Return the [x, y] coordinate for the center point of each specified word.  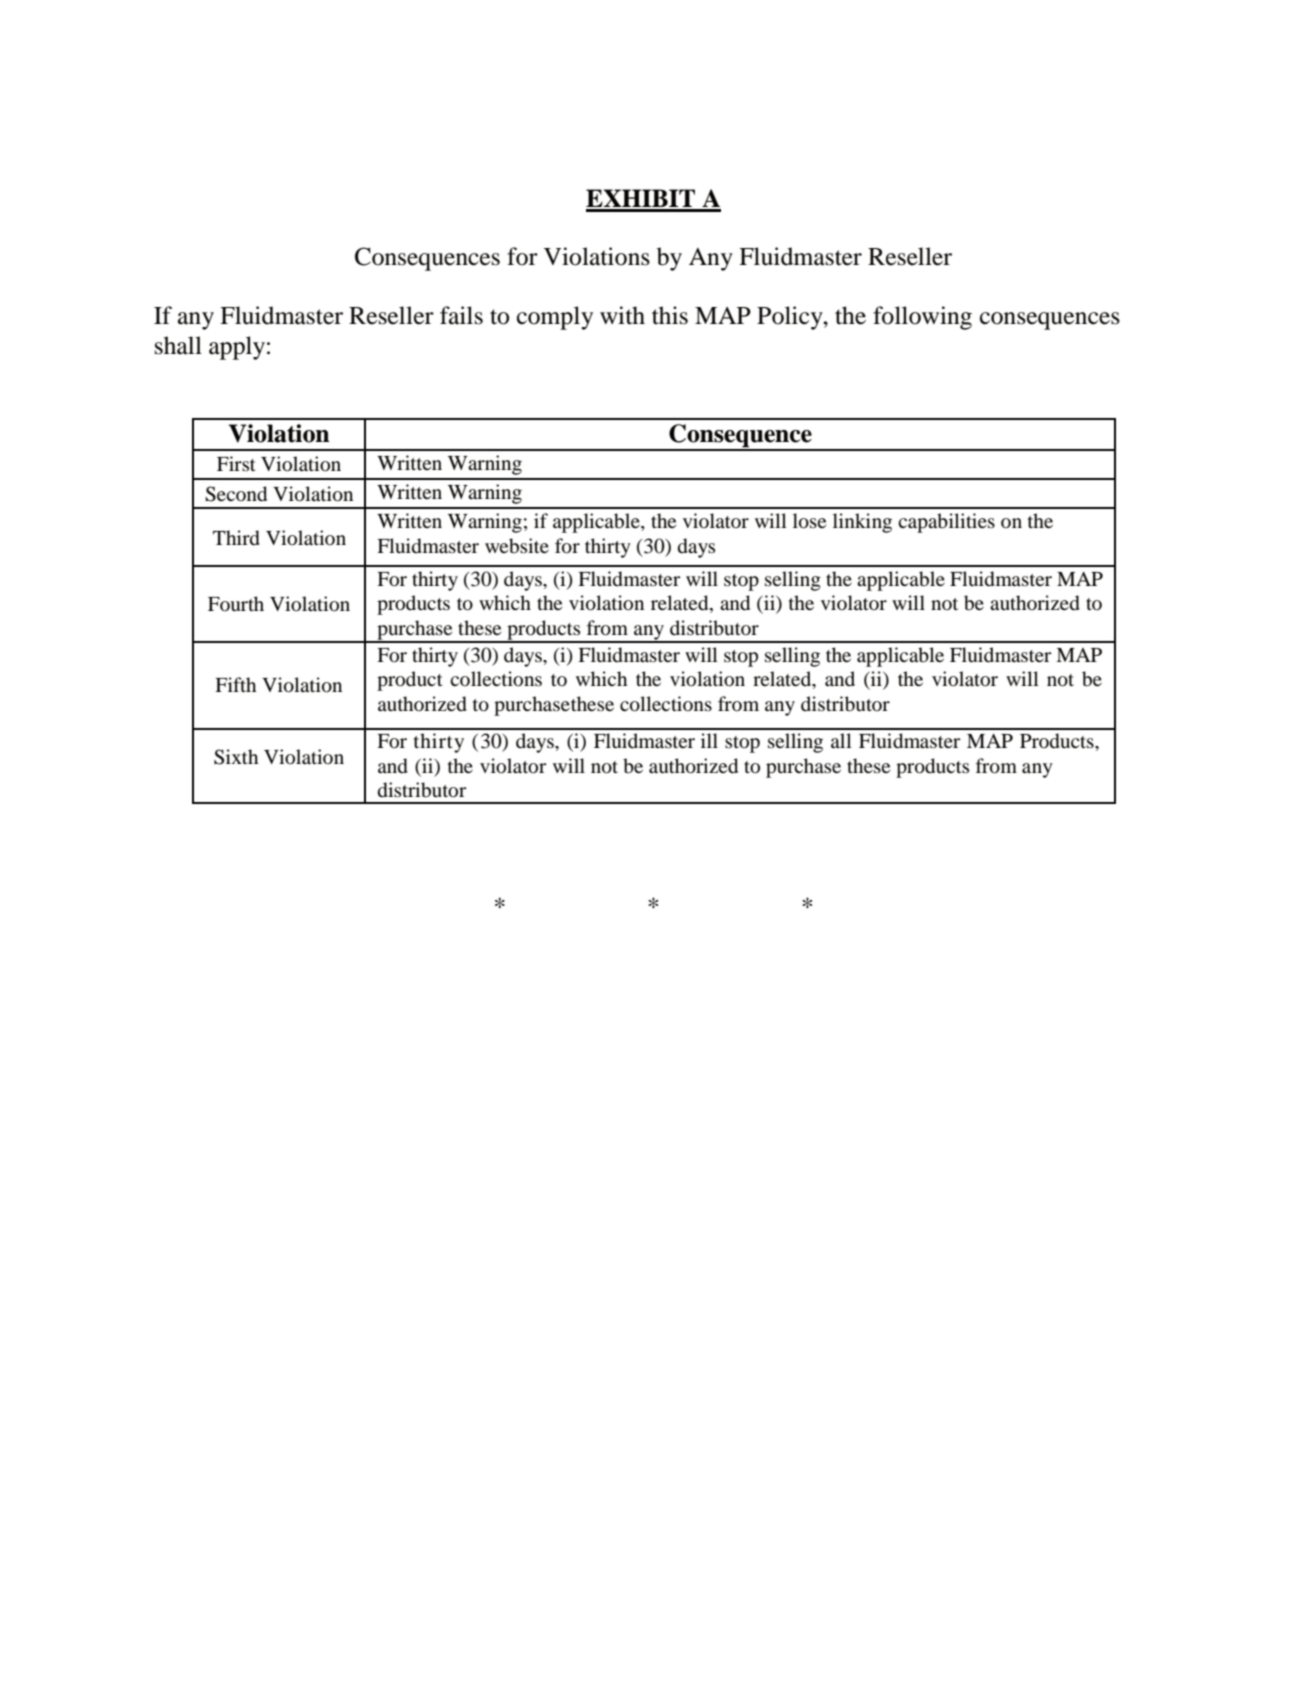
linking [862, 523]
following [922, 318]
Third [236, 538]
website [517, 546]
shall [178, 345]
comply [555, 318]
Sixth [236, 757]
